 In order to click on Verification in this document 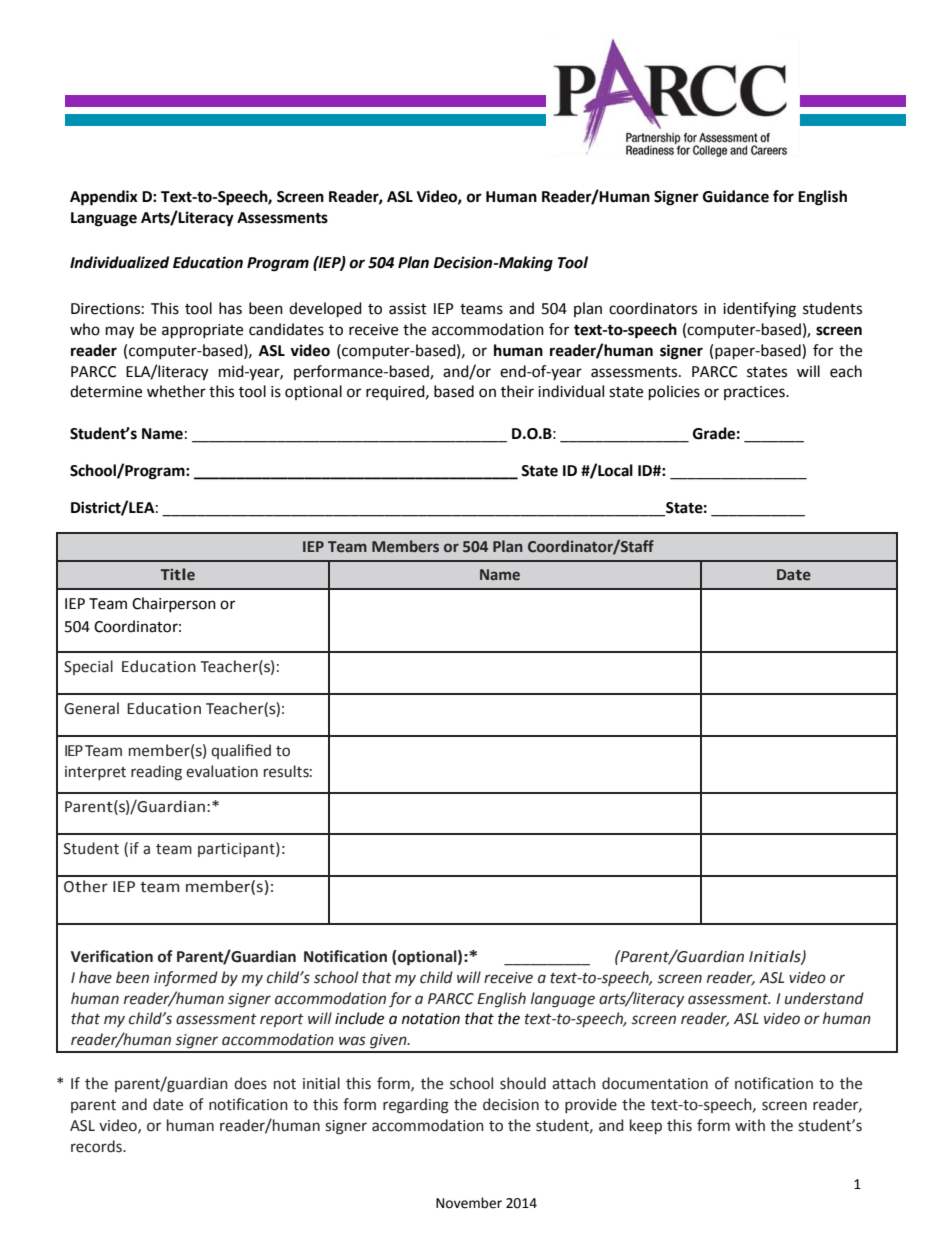, I will do `click(112, 956)`.
